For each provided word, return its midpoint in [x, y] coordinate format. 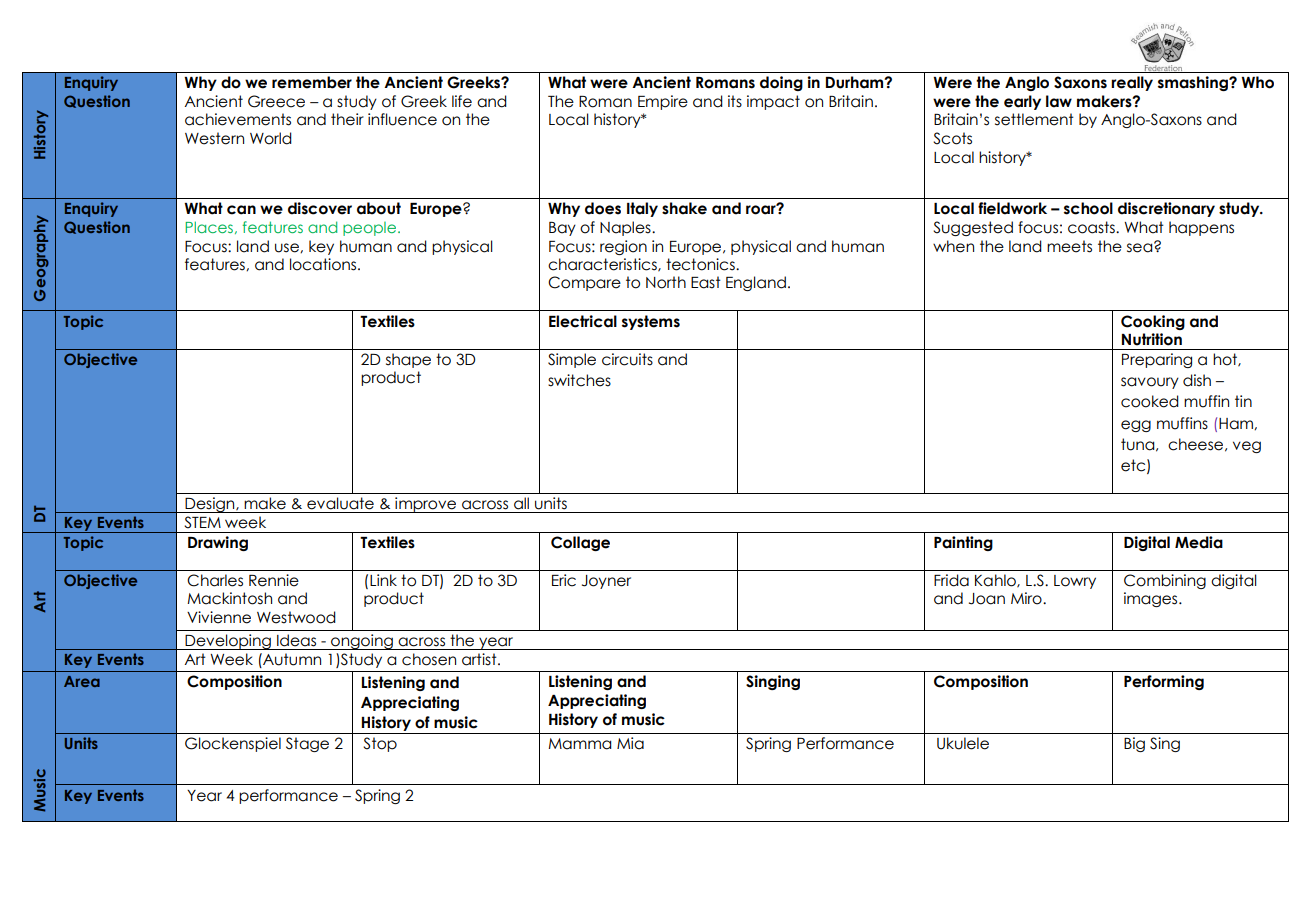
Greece [276, 101]
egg [1136, 426]
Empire [663, 102]
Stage [307, 744]
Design [210, 505]
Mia [630, 743]
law [1059, 101]
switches [579, 380]
